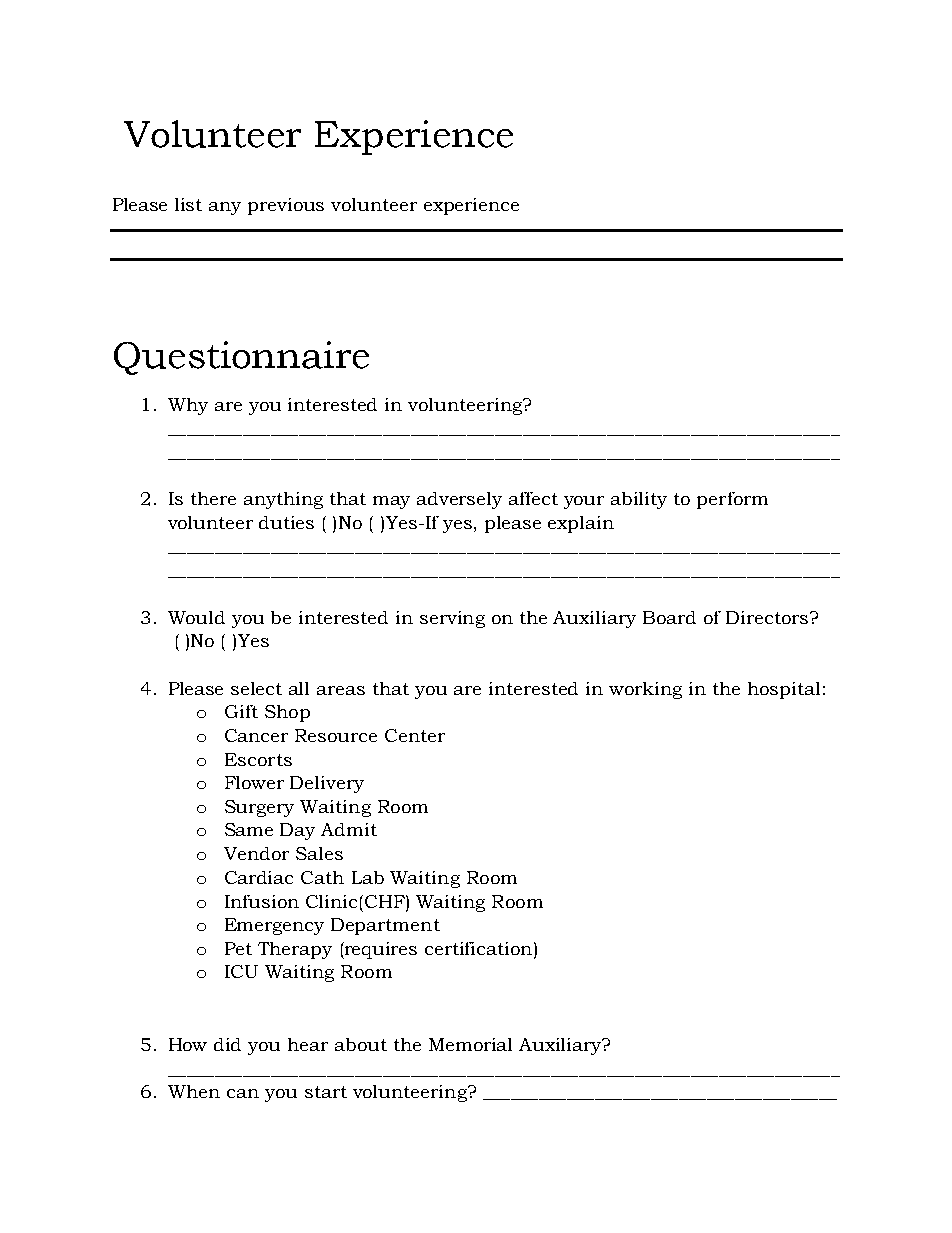 Image resolution: width=952 pixels, height=1233 pixels. Describe the element at coordinates (368, 877) in the image. I see `Lab` at that location.
